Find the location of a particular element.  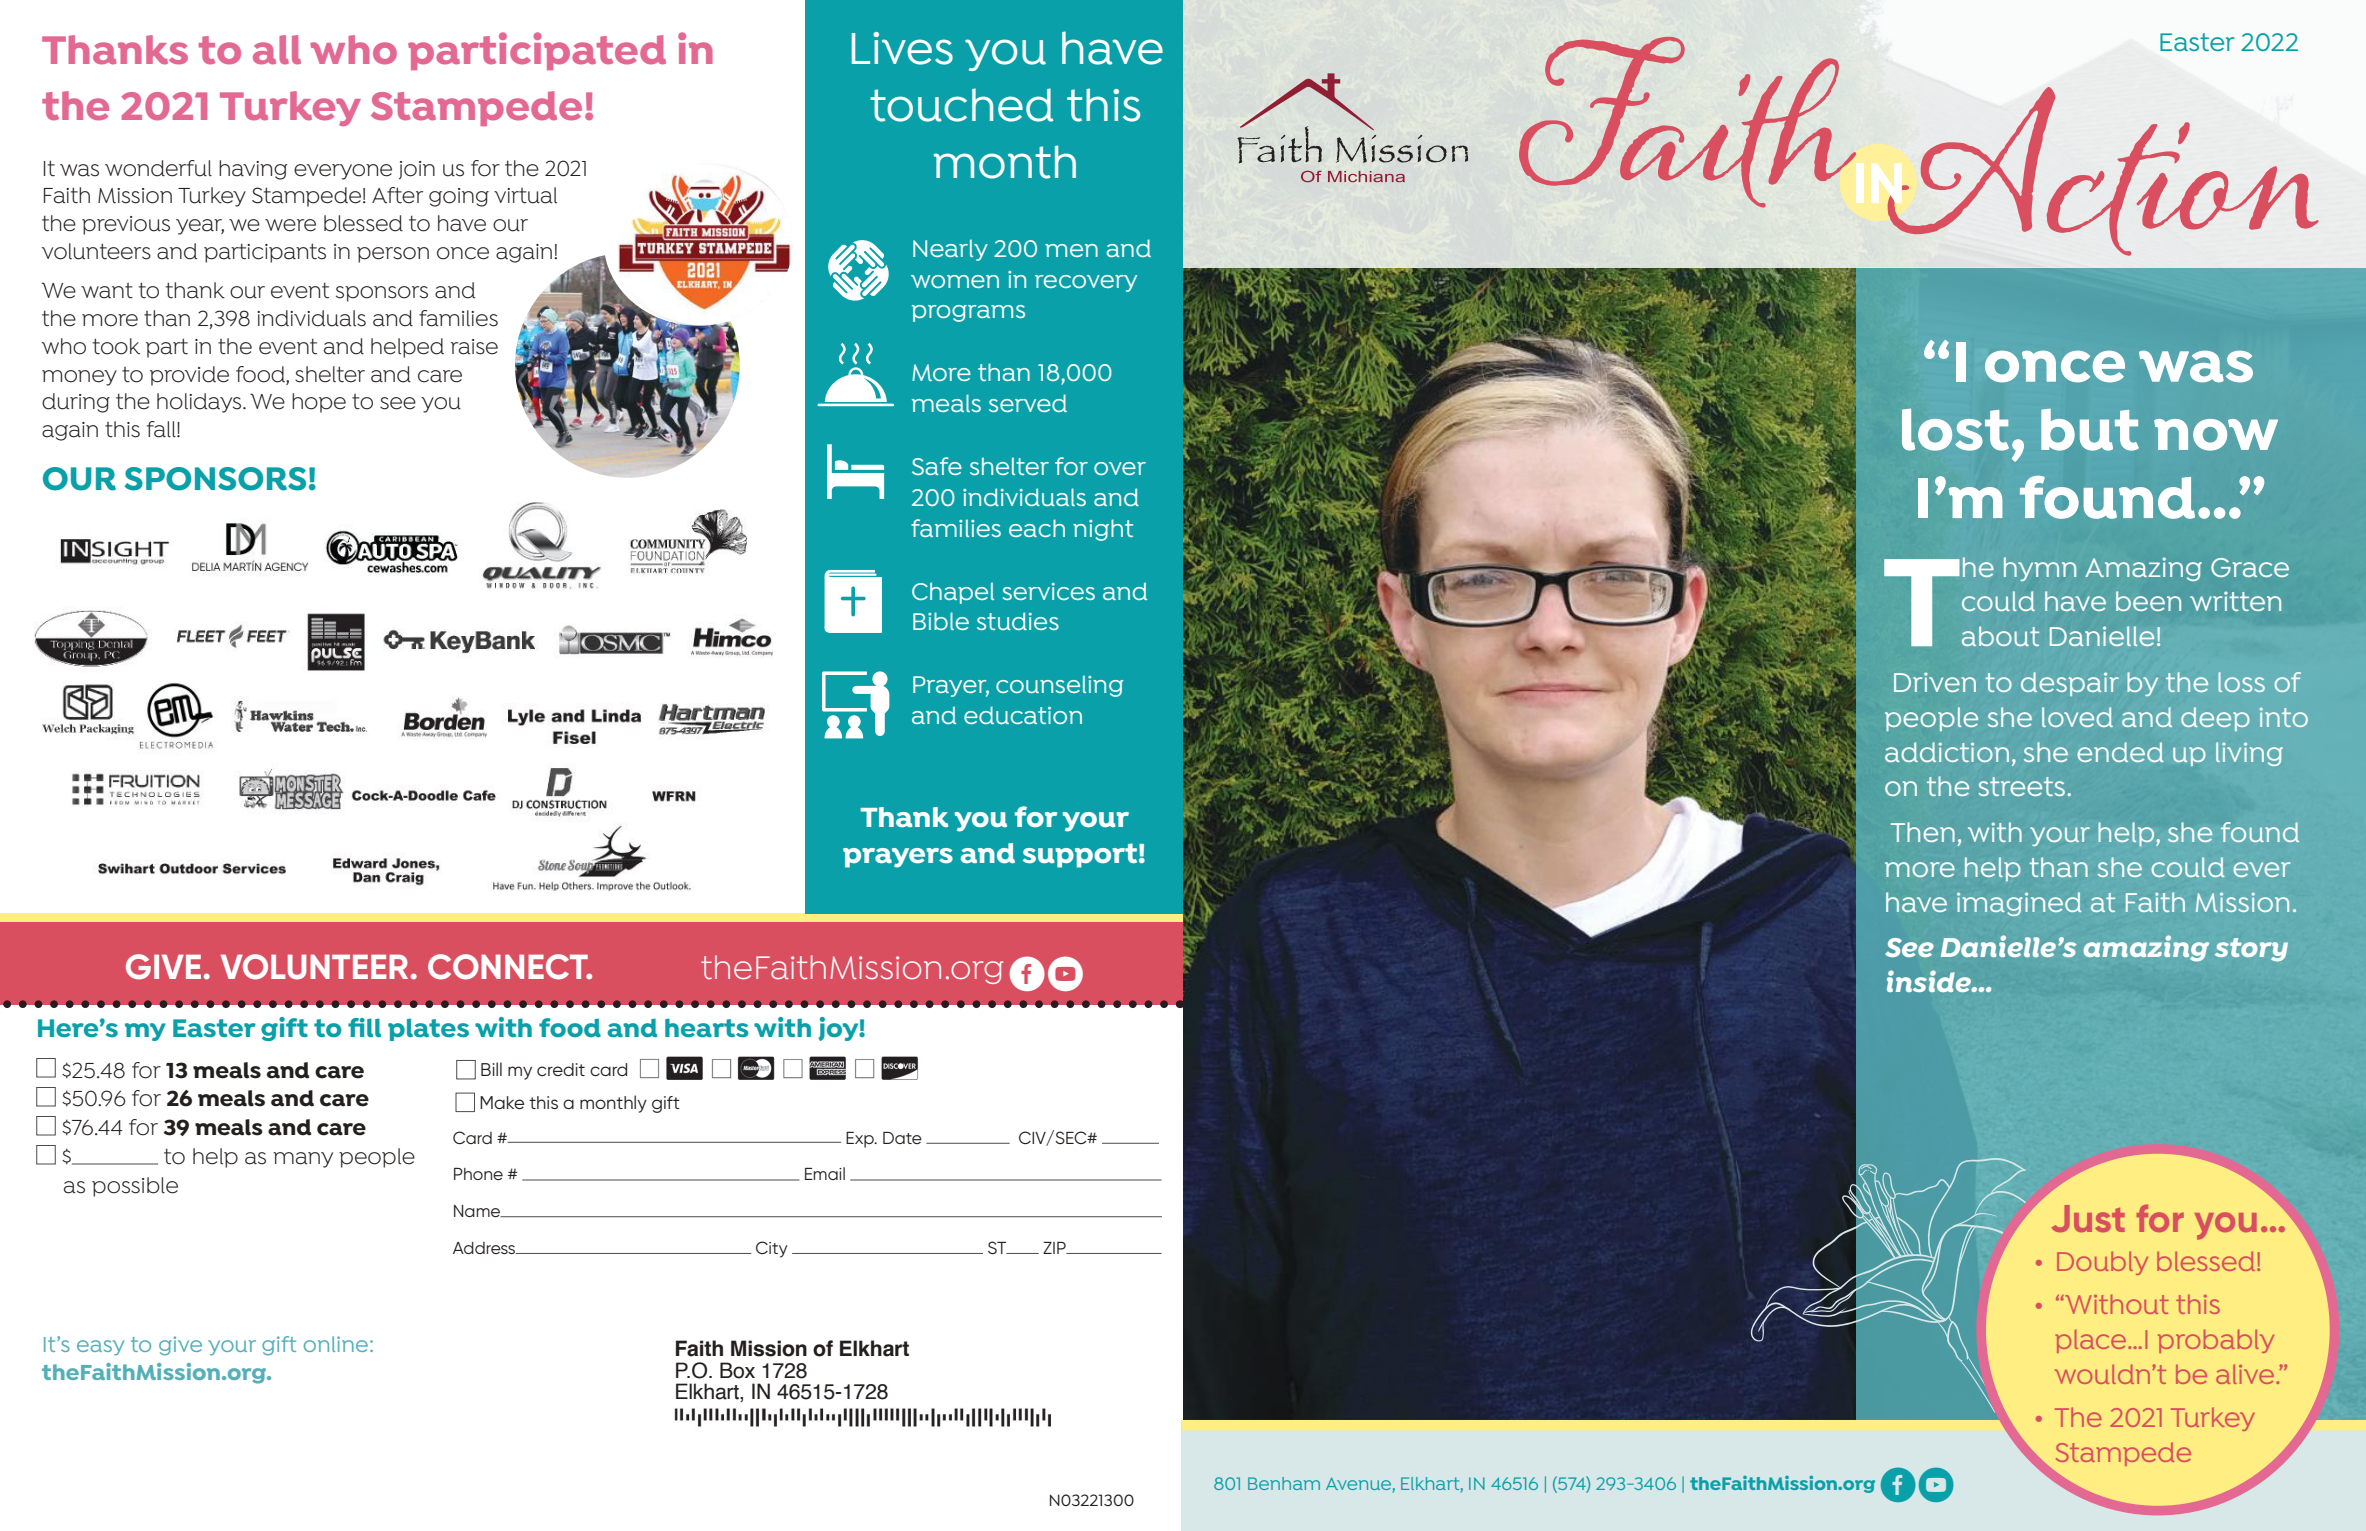

touched is located at coordinates (961, 105).
